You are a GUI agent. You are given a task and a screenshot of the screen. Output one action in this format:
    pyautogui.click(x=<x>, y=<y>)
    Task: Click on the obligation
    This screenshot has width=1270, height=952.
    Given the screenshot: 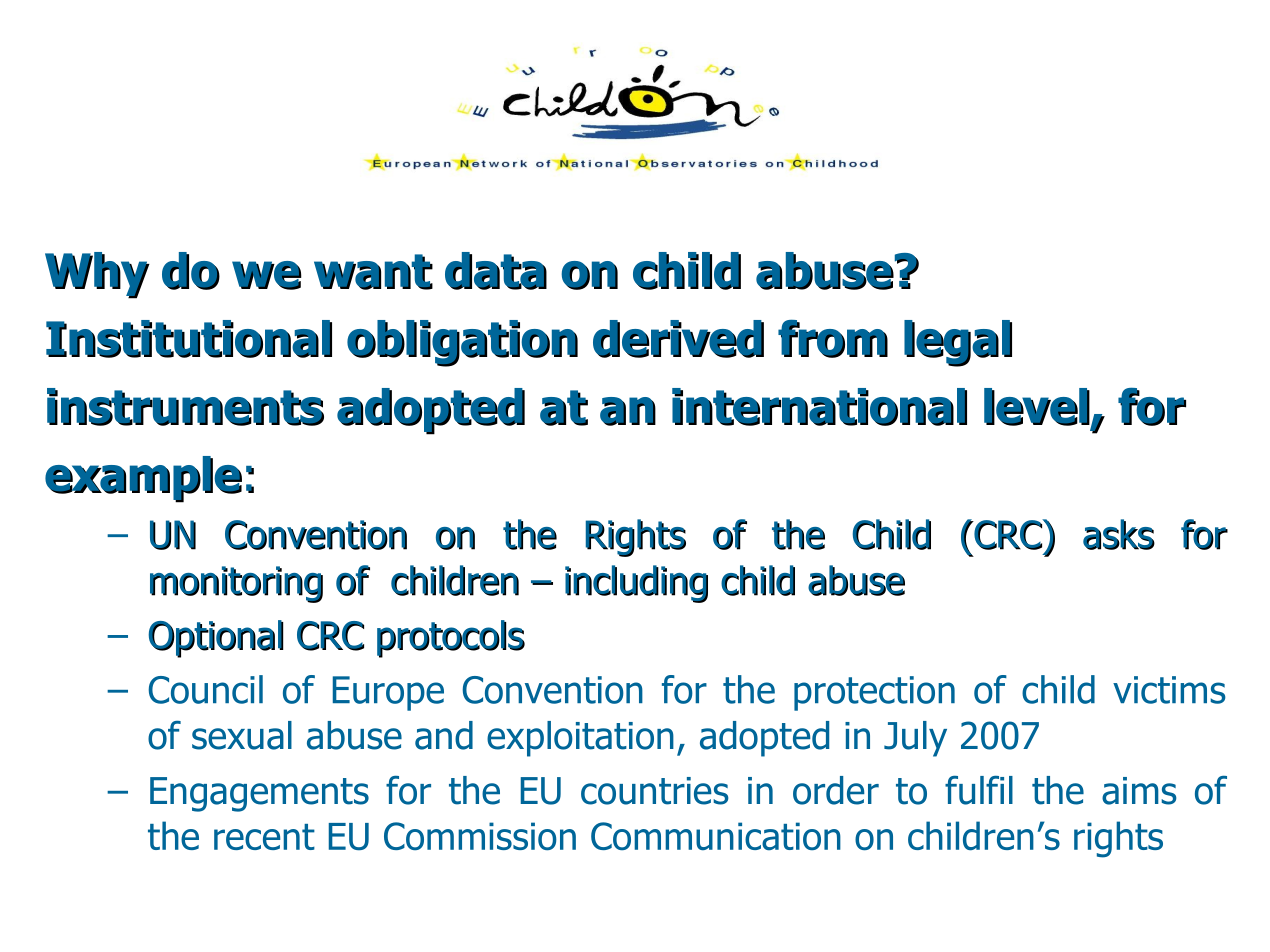 What is the action you would take?
    pyautogui.click(x=462, y=343)
